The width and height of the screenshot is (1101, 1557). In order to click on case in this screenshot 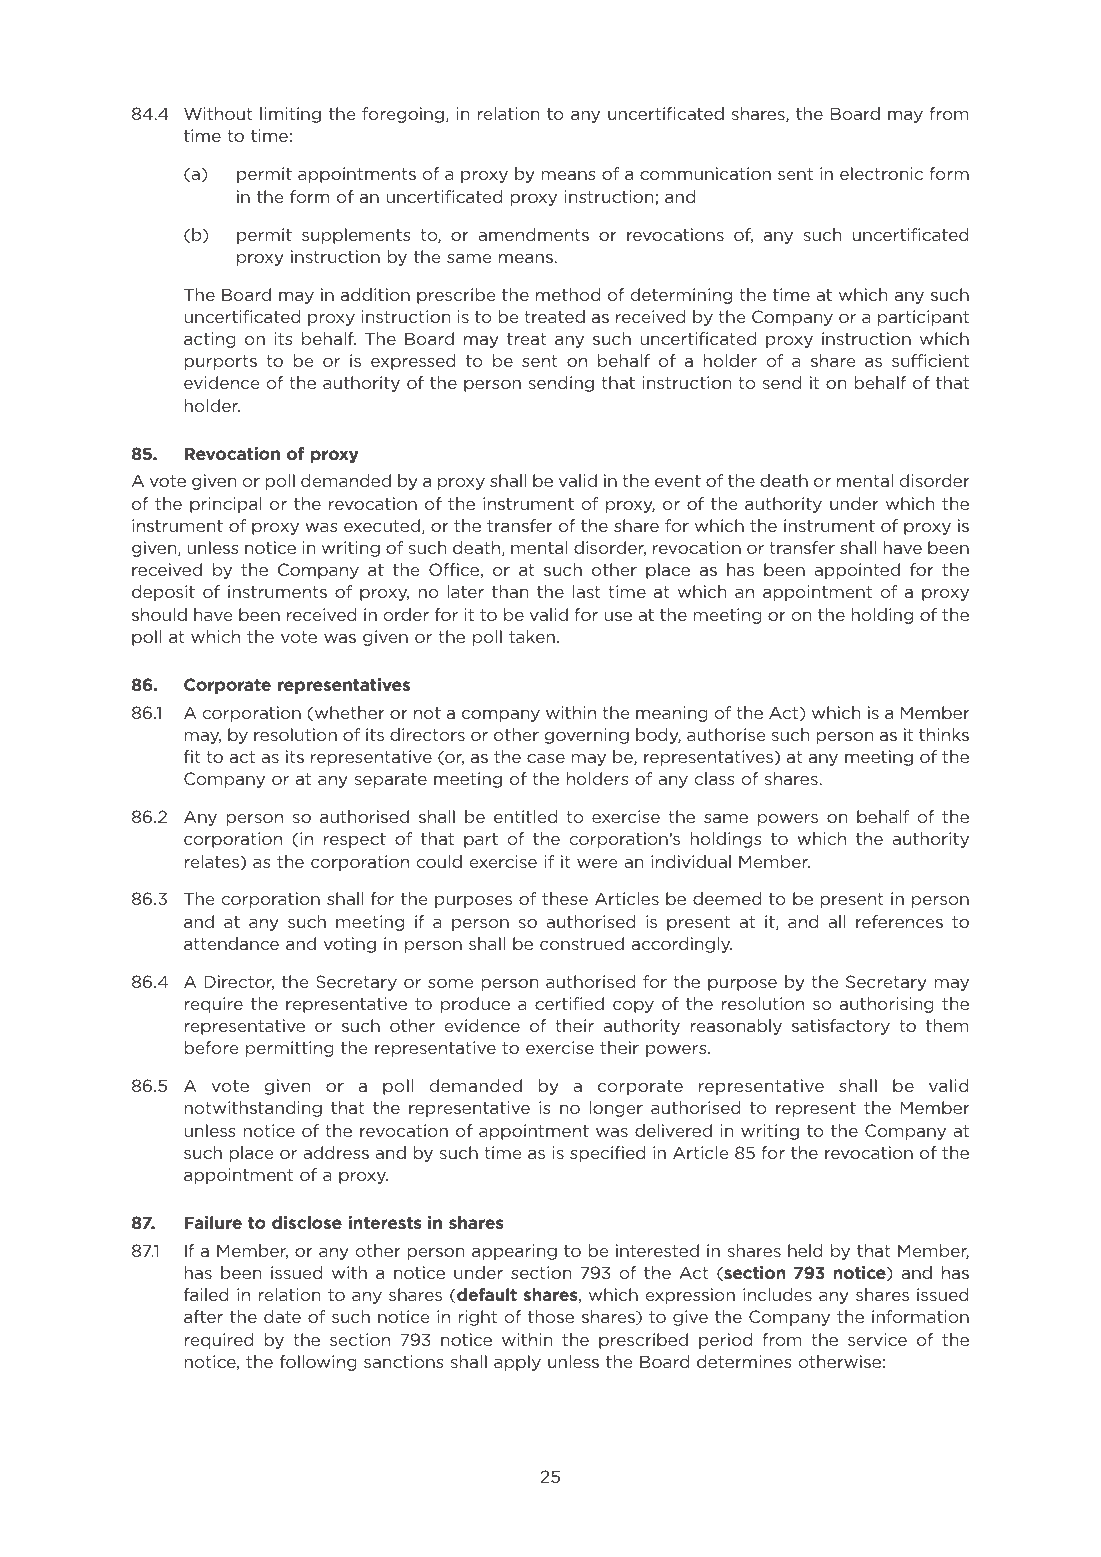, I will do `click(546, 758)`.
